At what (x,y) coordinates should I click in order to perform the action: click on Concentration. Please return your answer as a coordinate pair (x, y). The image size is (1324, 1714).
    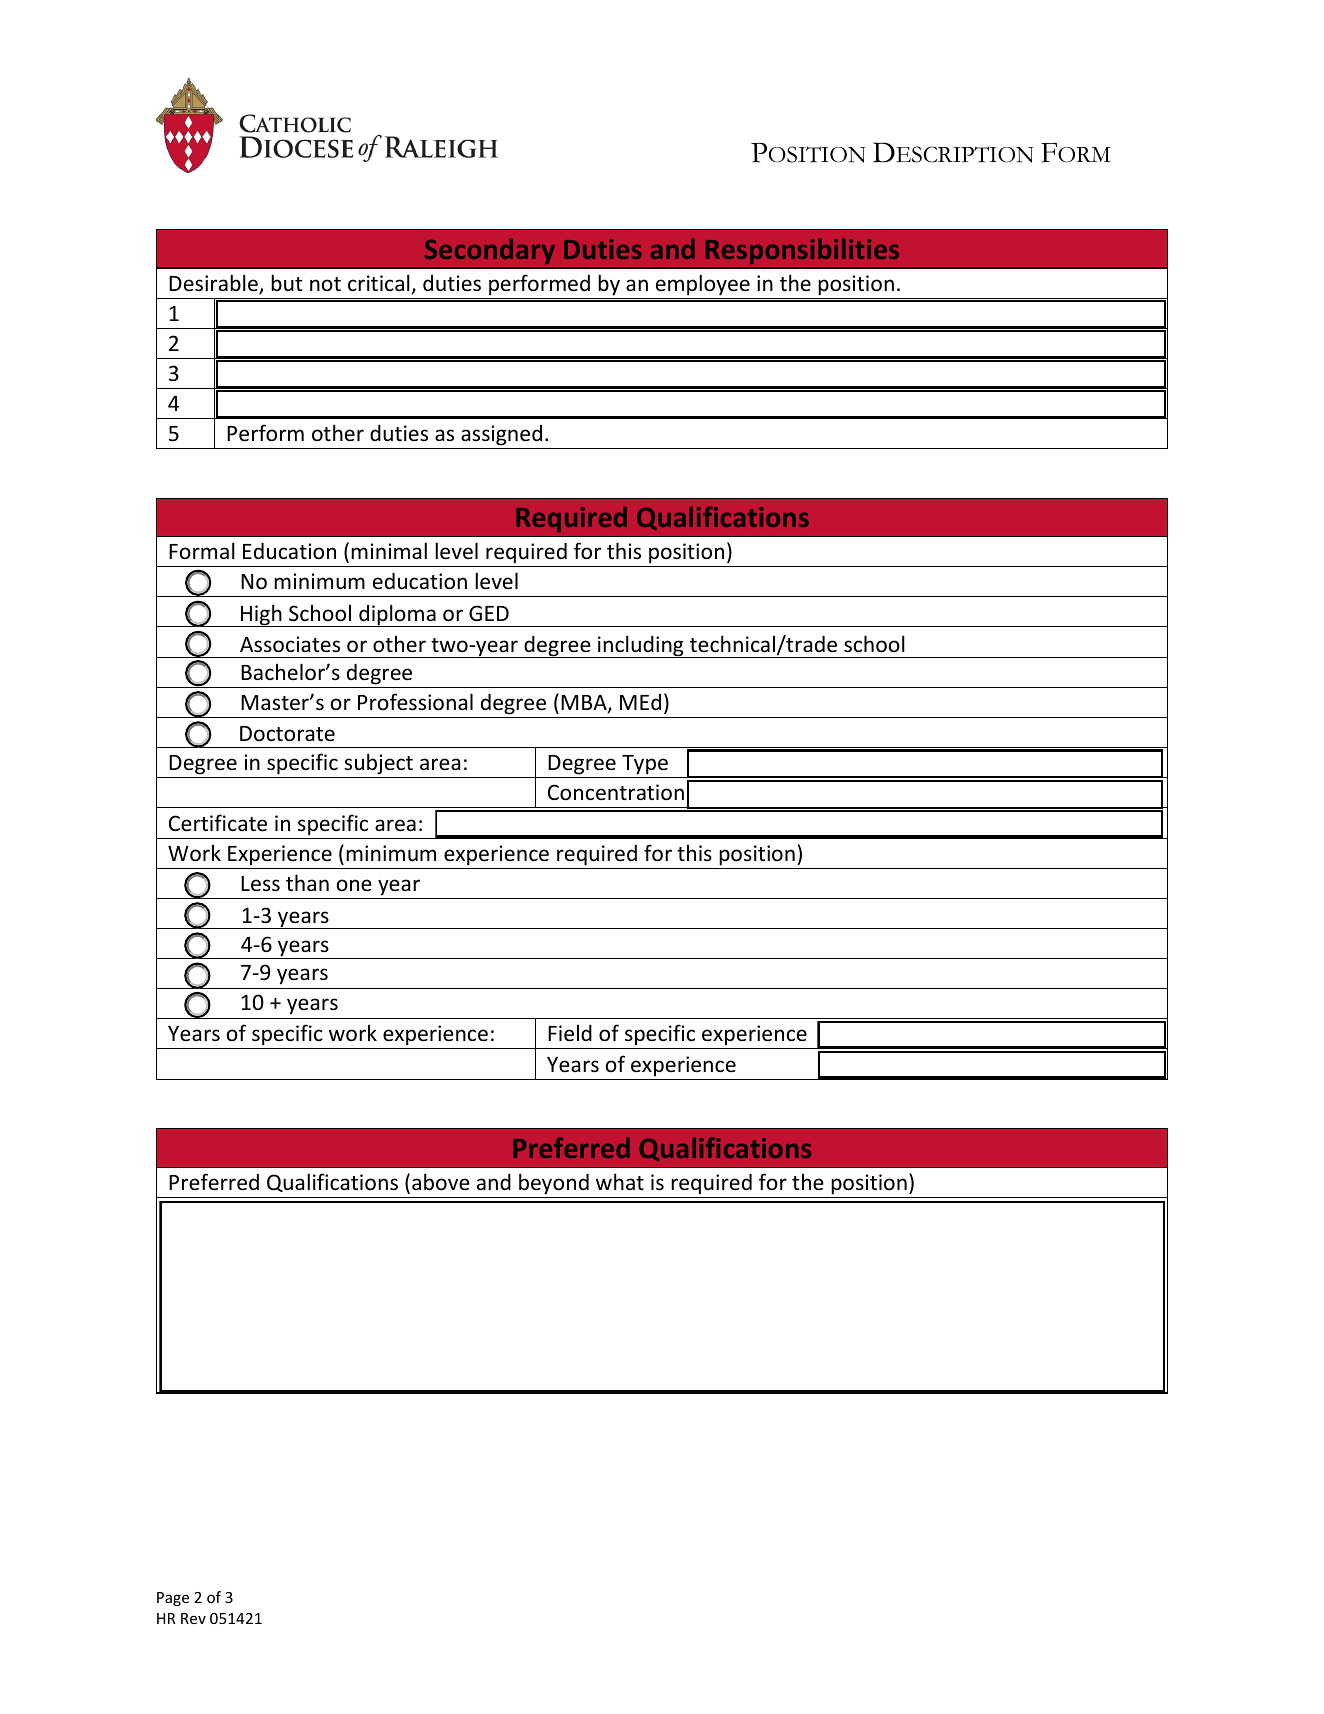
    Looking at the image, I should click on (616, 792).
